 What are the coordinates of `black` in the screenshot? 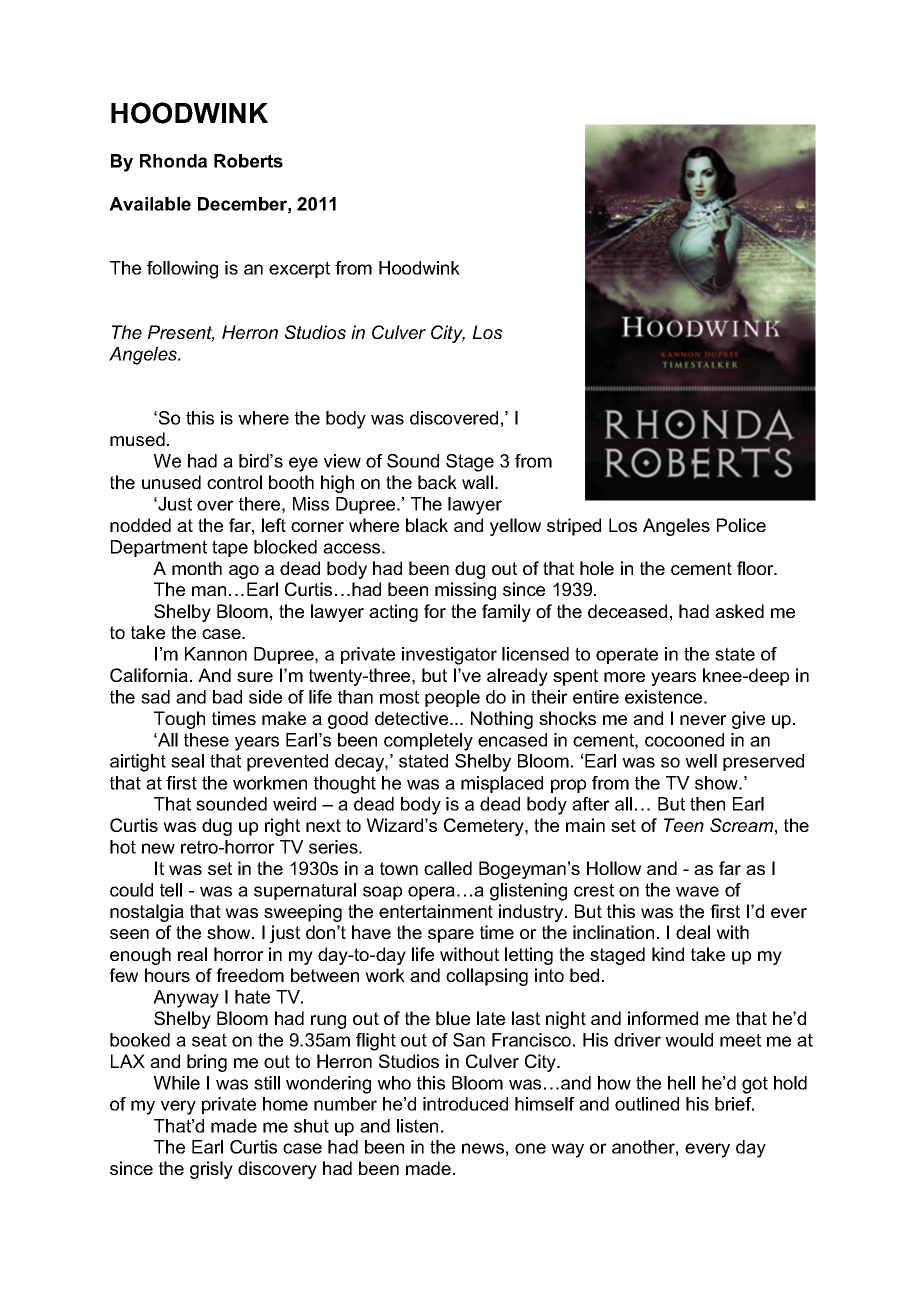 It's located at (427, 525).
